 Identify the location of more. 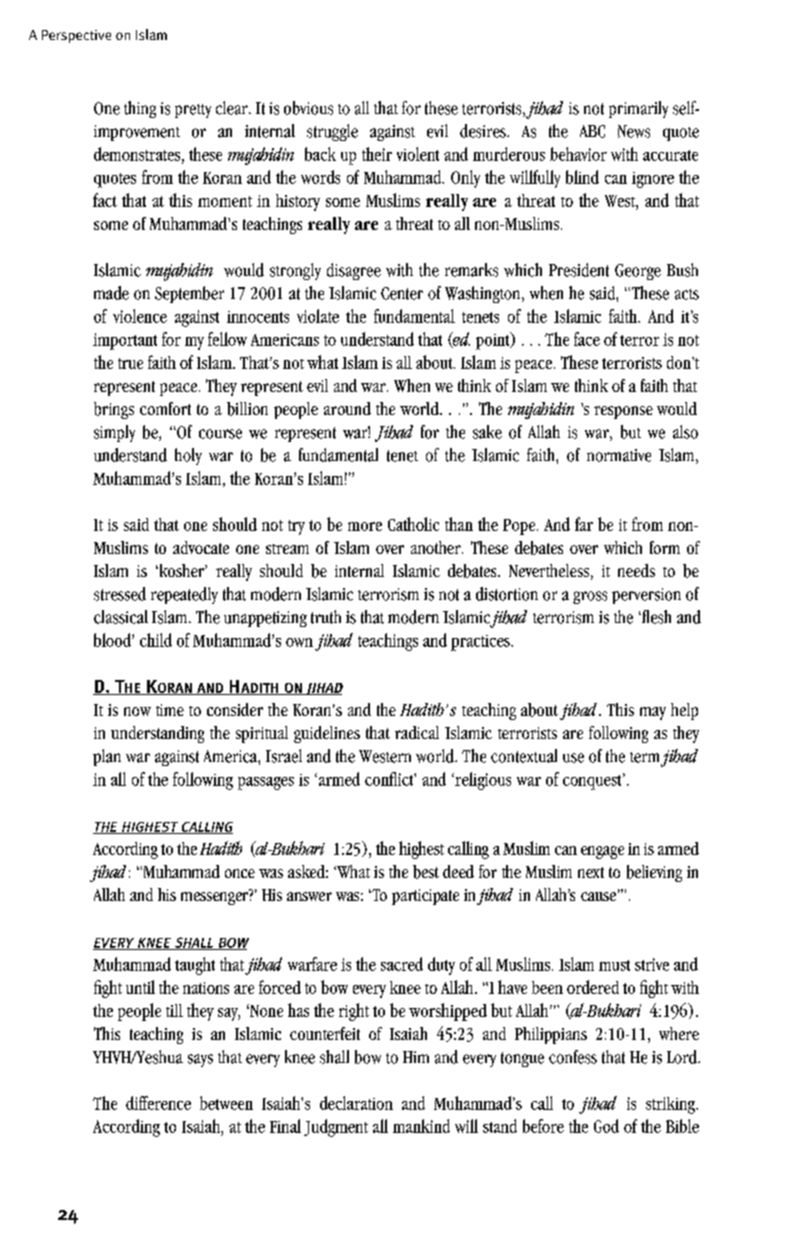
(365, 526).
